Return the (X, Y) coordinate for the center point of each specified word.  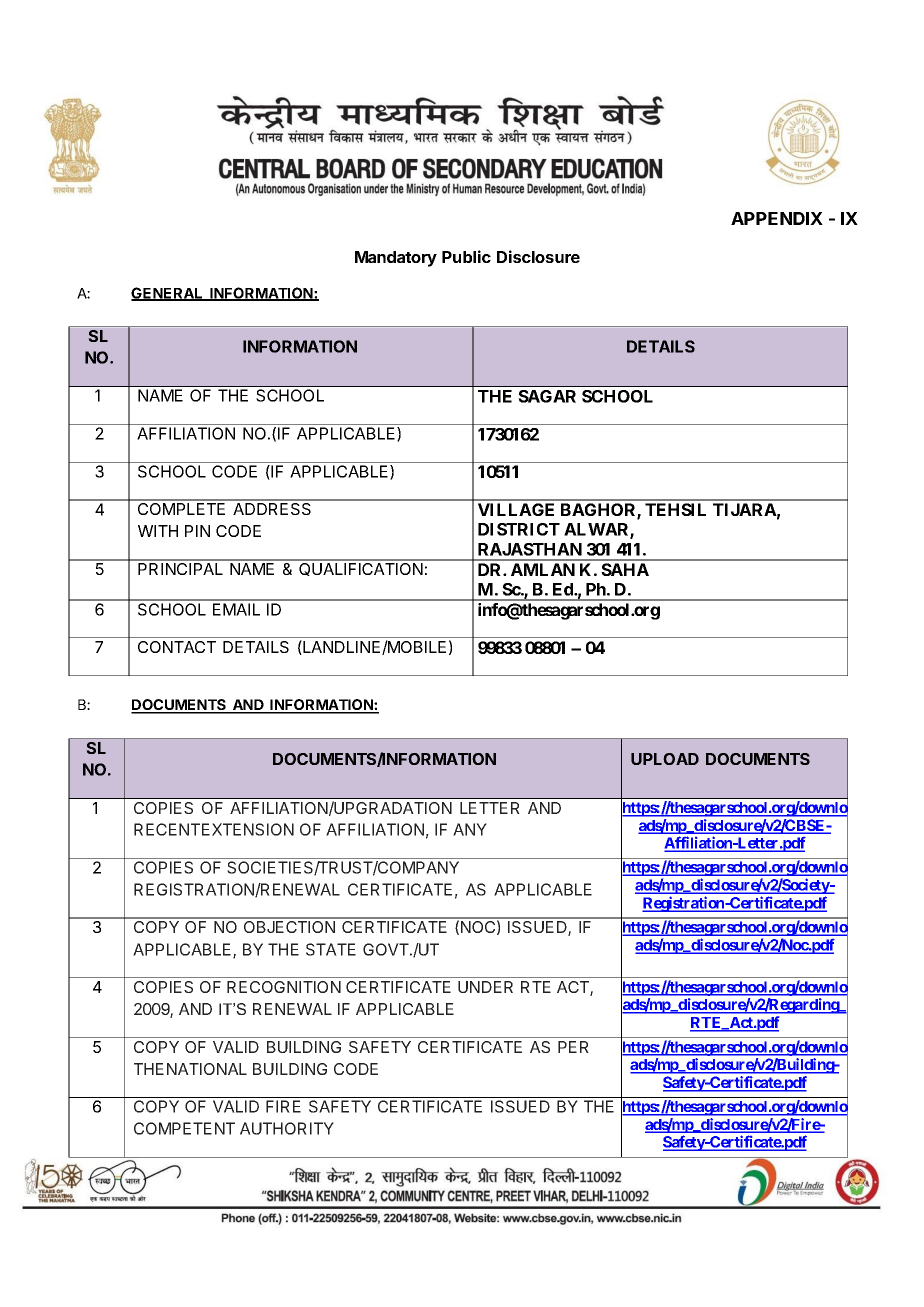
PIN (197, 531)
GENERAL (168, 294)
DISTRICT (519, 529)
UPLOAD (665, 759)
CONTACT (177, 647)
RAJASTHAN (530, 549)
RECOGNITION (284, 987)
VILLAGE (516, 509)
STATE (331, 949)
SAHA (625, 569)
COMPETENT (184, 1128)
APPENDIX (777, 218)
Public (466, 256)
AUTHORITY (287, 1128)
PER (573, 1047)
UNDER (485, 987)
